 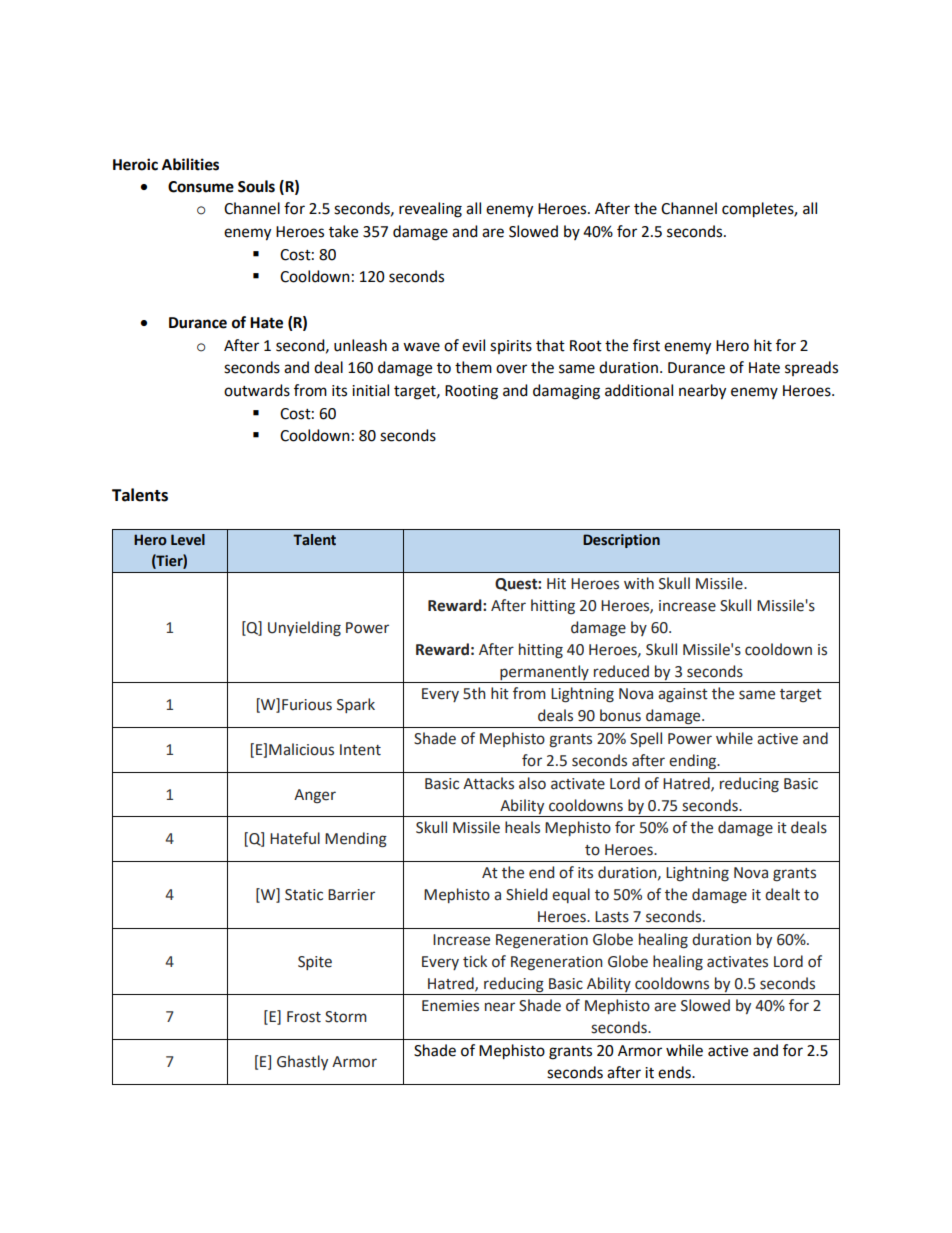 What do you see at coordinates (646, 345) in the document?
I see `first` at bounding box center [646, 345].
